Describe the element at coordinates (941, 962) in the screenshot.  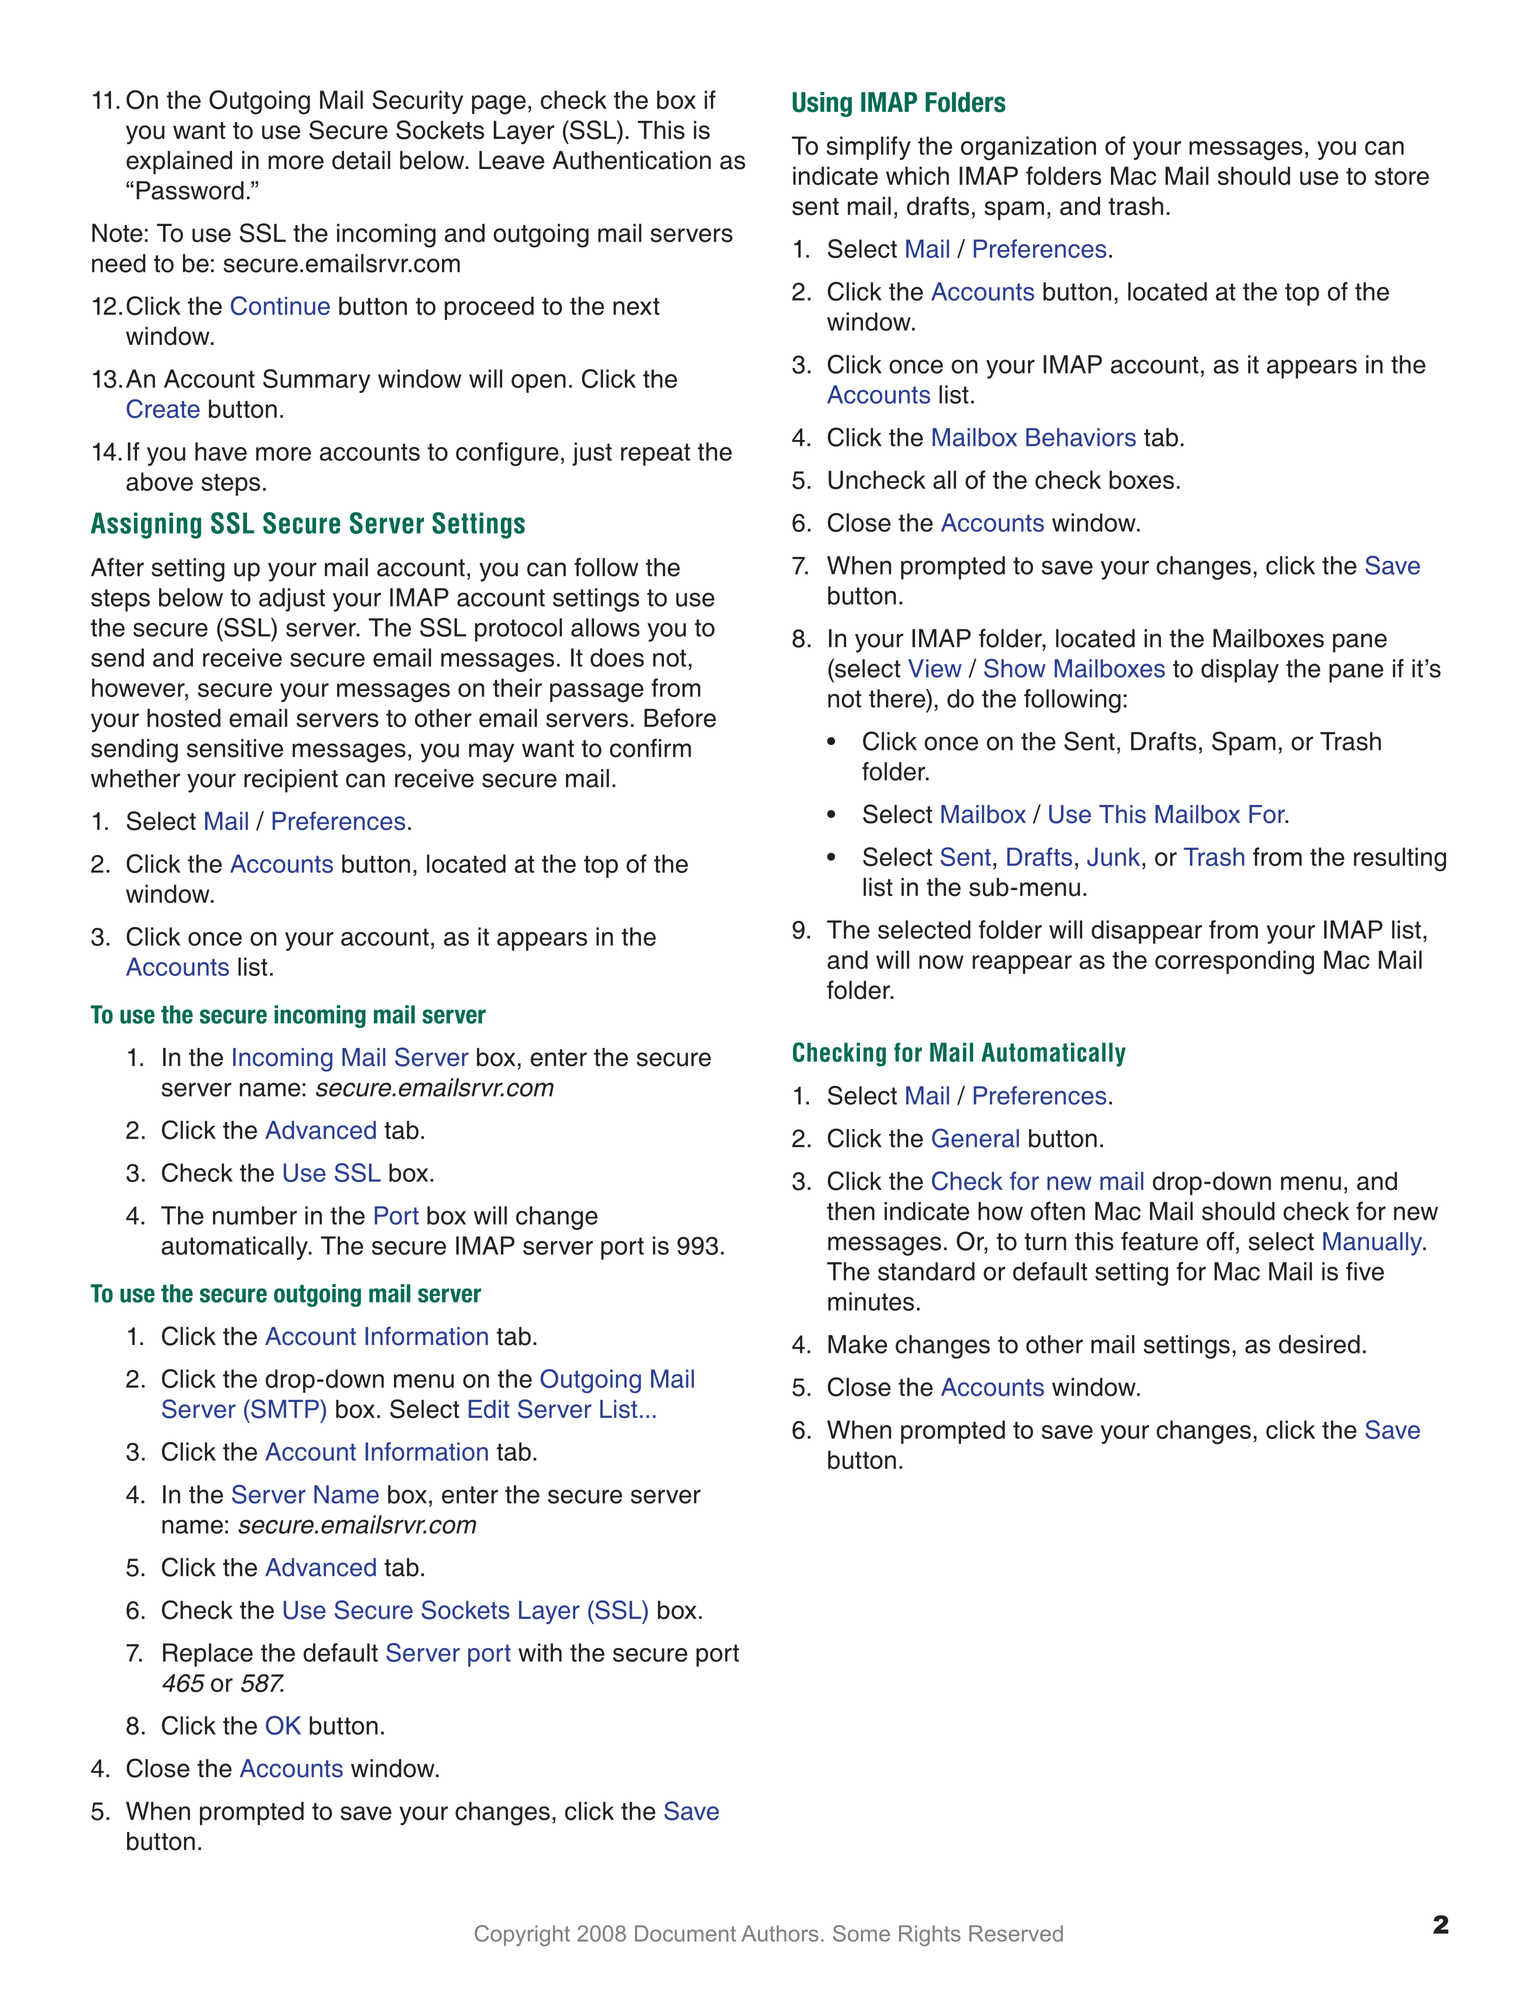
I see `now` at that location.
